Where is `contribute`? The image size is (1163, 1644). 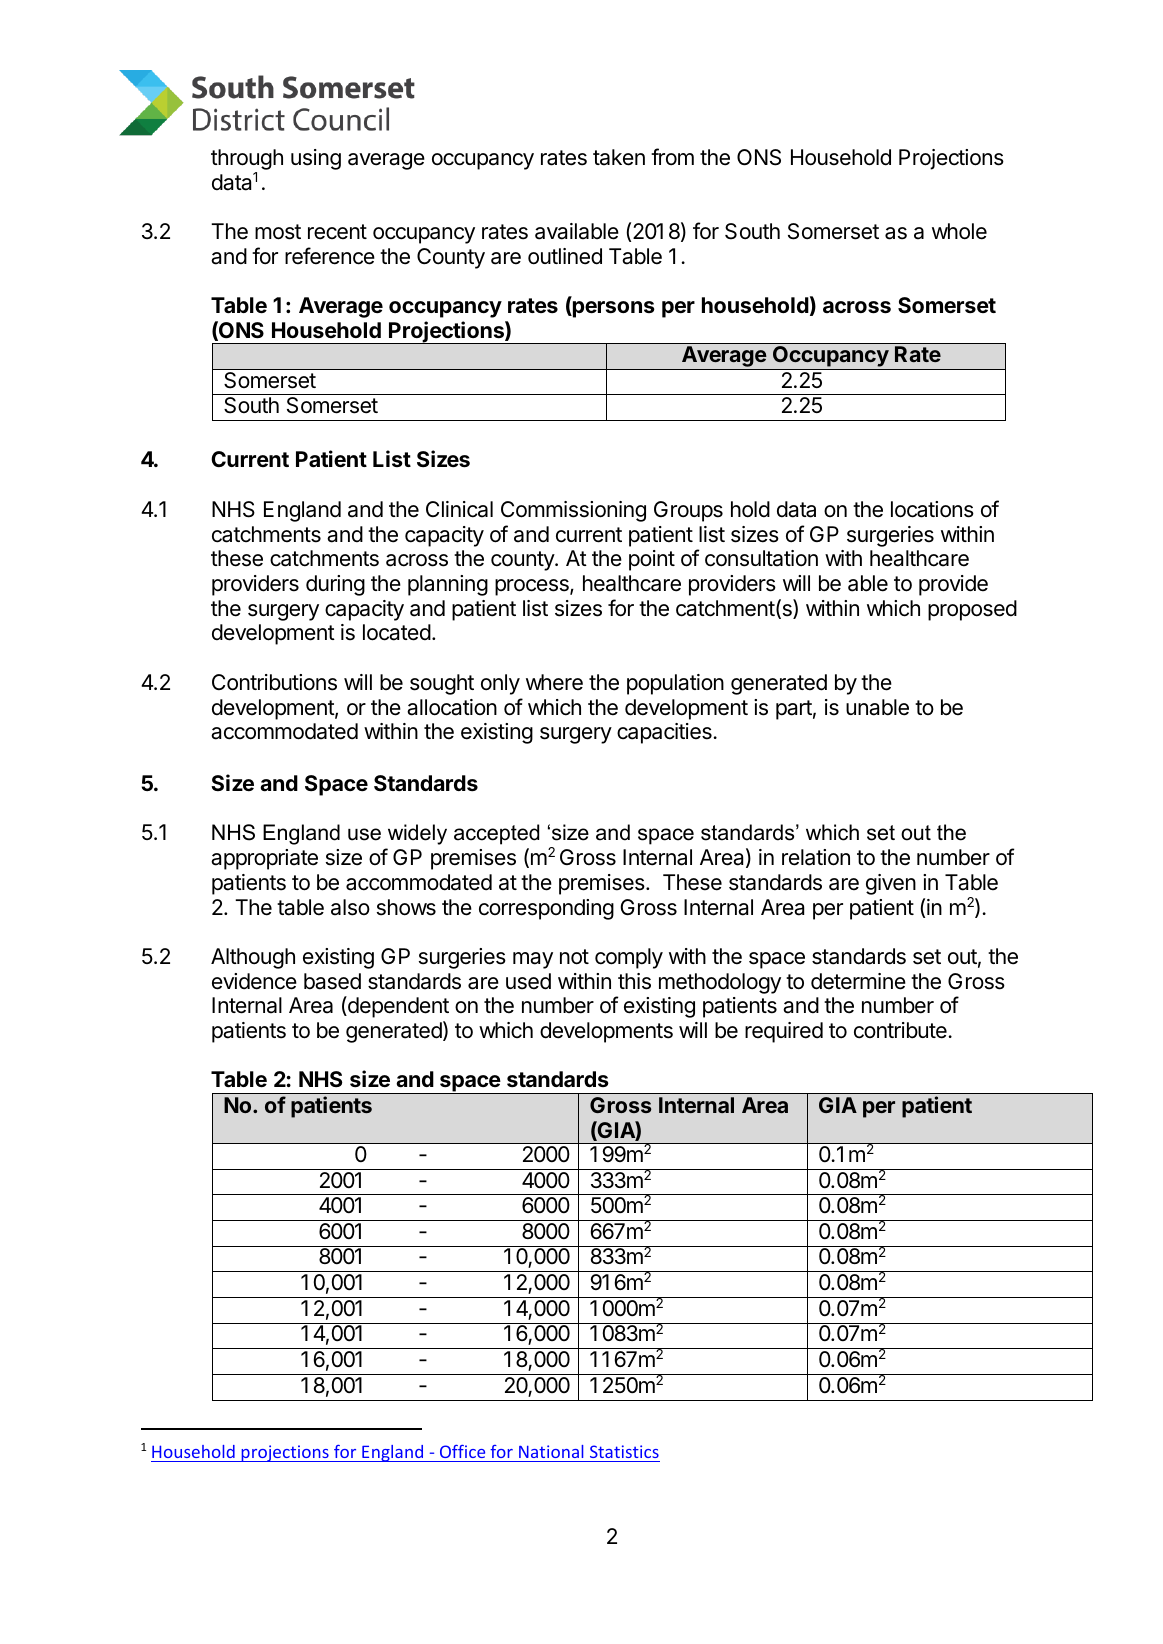 contribute is located at coordinates (900, 1030).
